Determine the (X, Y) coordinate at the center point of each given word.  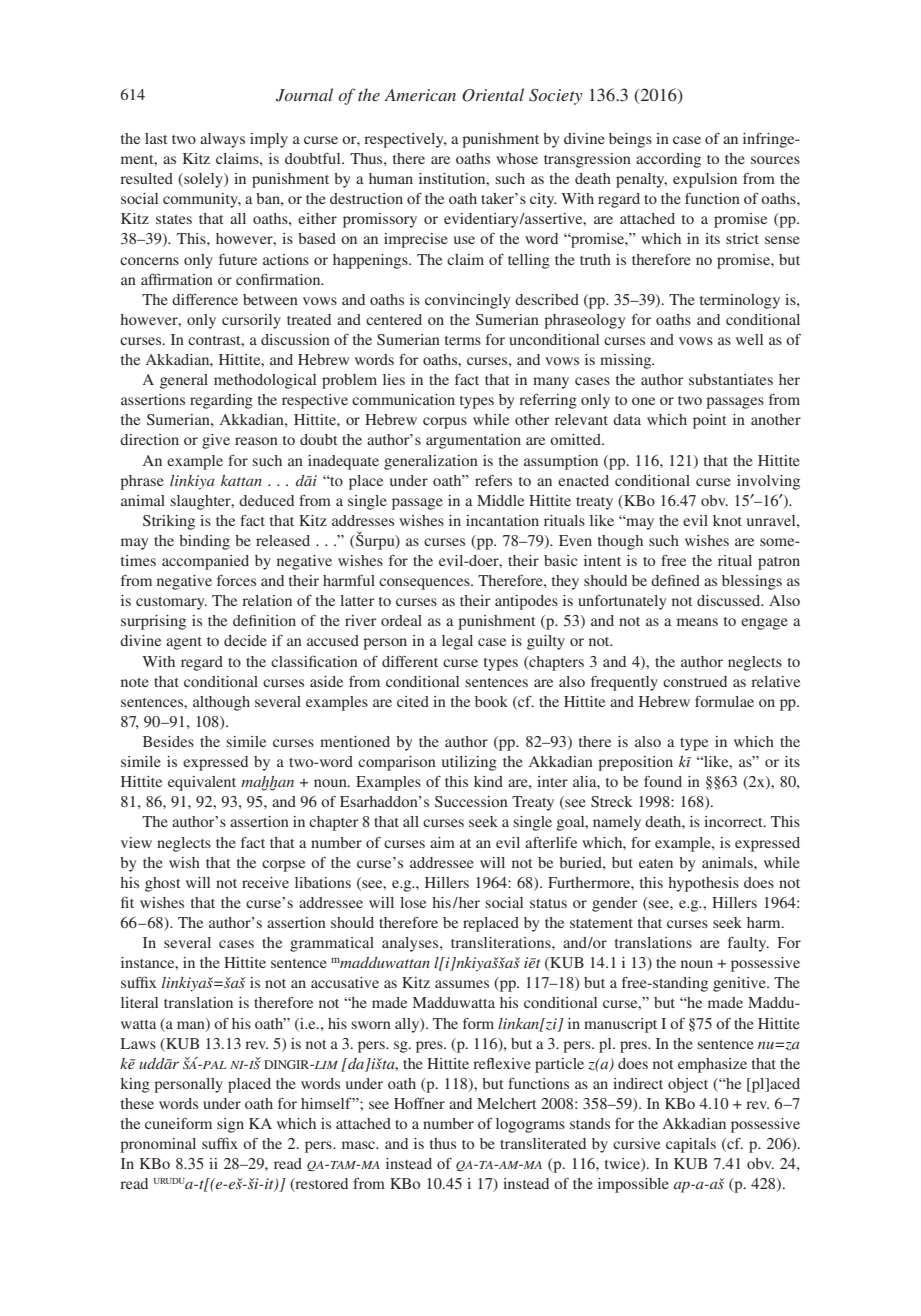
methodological (265, 381)
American (420, 95)
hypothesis (703, 884)
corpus (445, 423)
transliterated (543, 1143)
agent (184, 643)
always (222, 140)
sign (230, 1125)
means (697, 622)
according (668, 160)
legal (457, 642)
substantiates (731, 379)
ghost (163, 884)
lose (413, 902)
